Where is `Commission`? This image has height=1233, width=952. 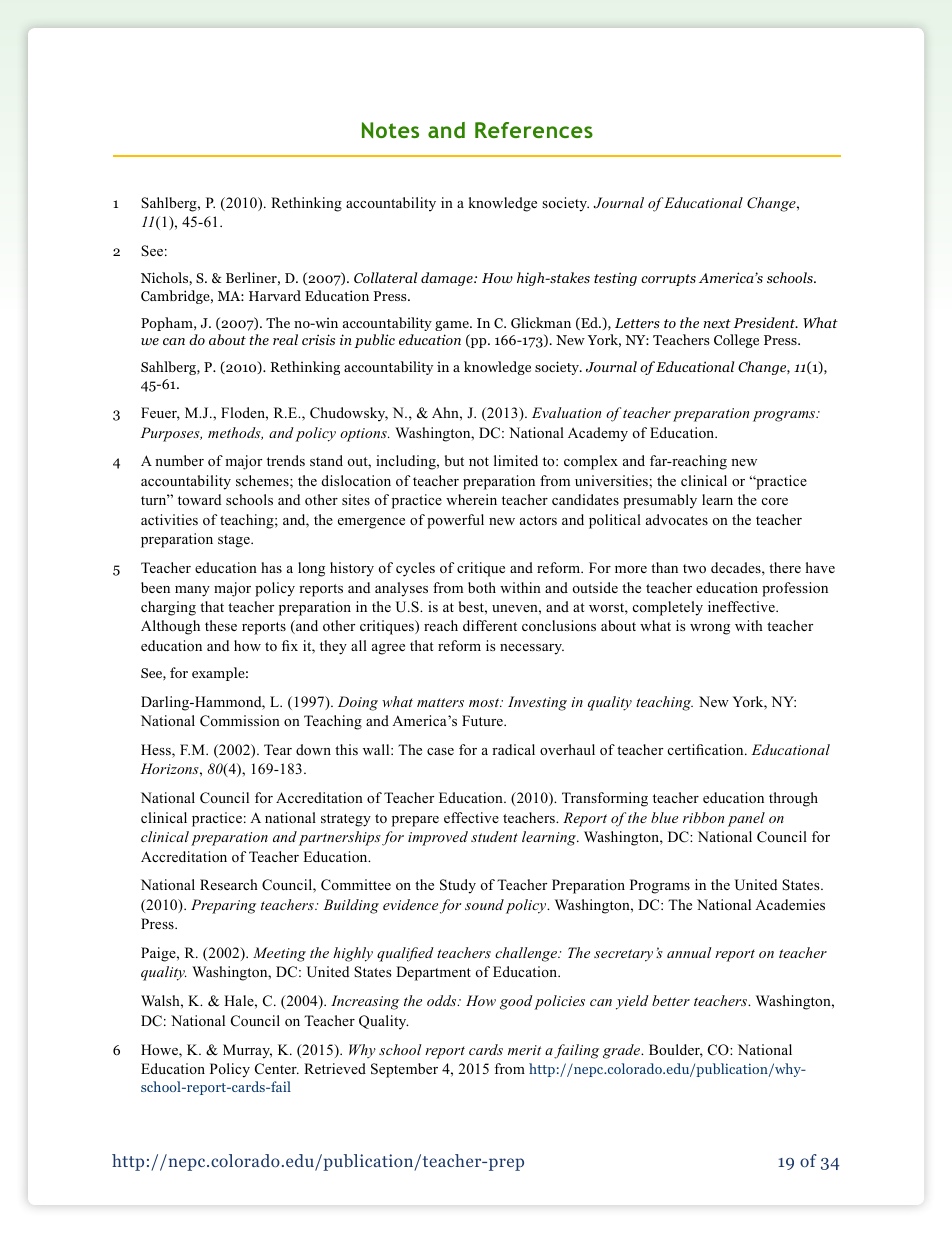 Commission is located at coordinates (240, 721).
